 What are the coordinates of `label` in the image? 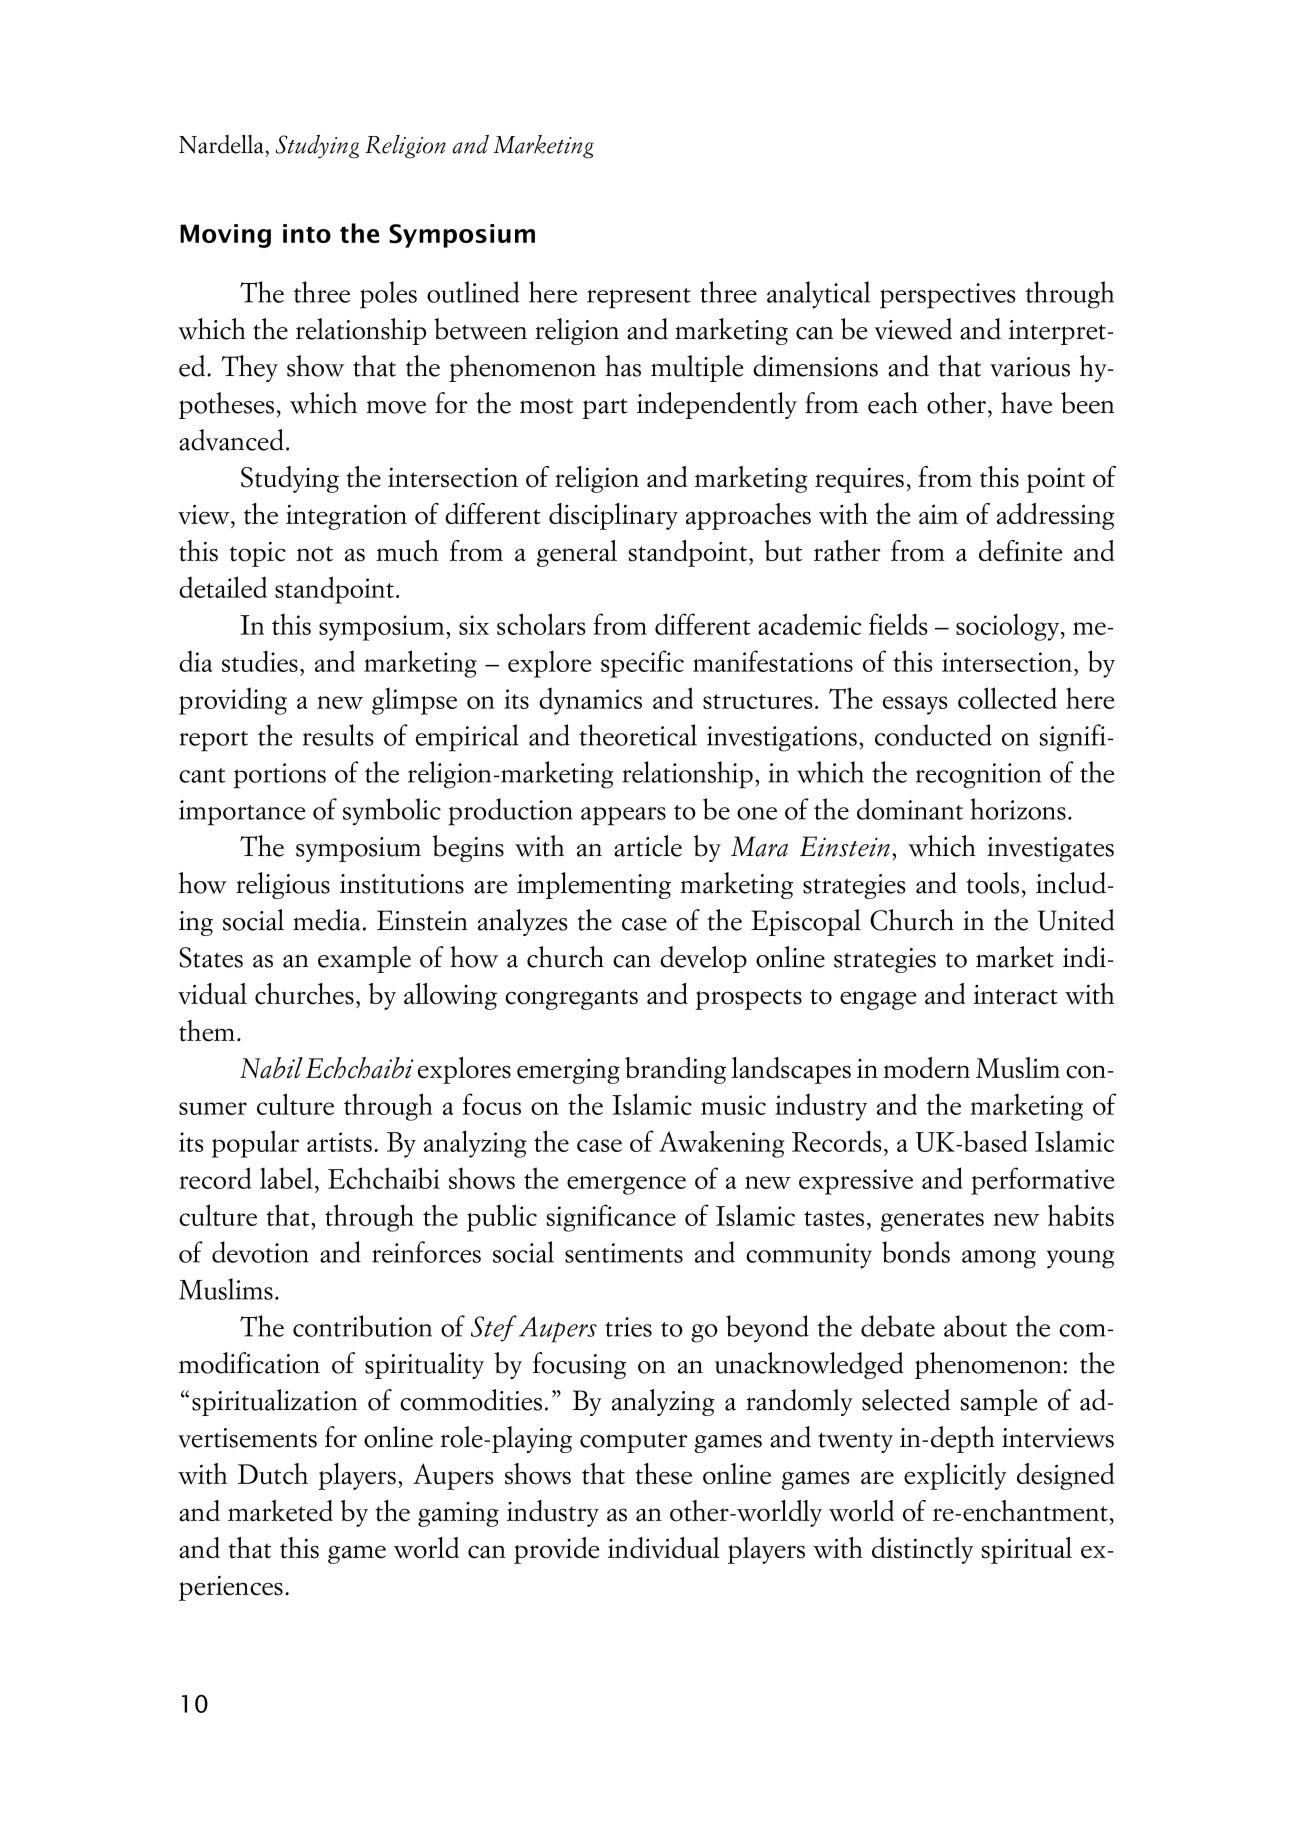 It's located at (286, 1178).
